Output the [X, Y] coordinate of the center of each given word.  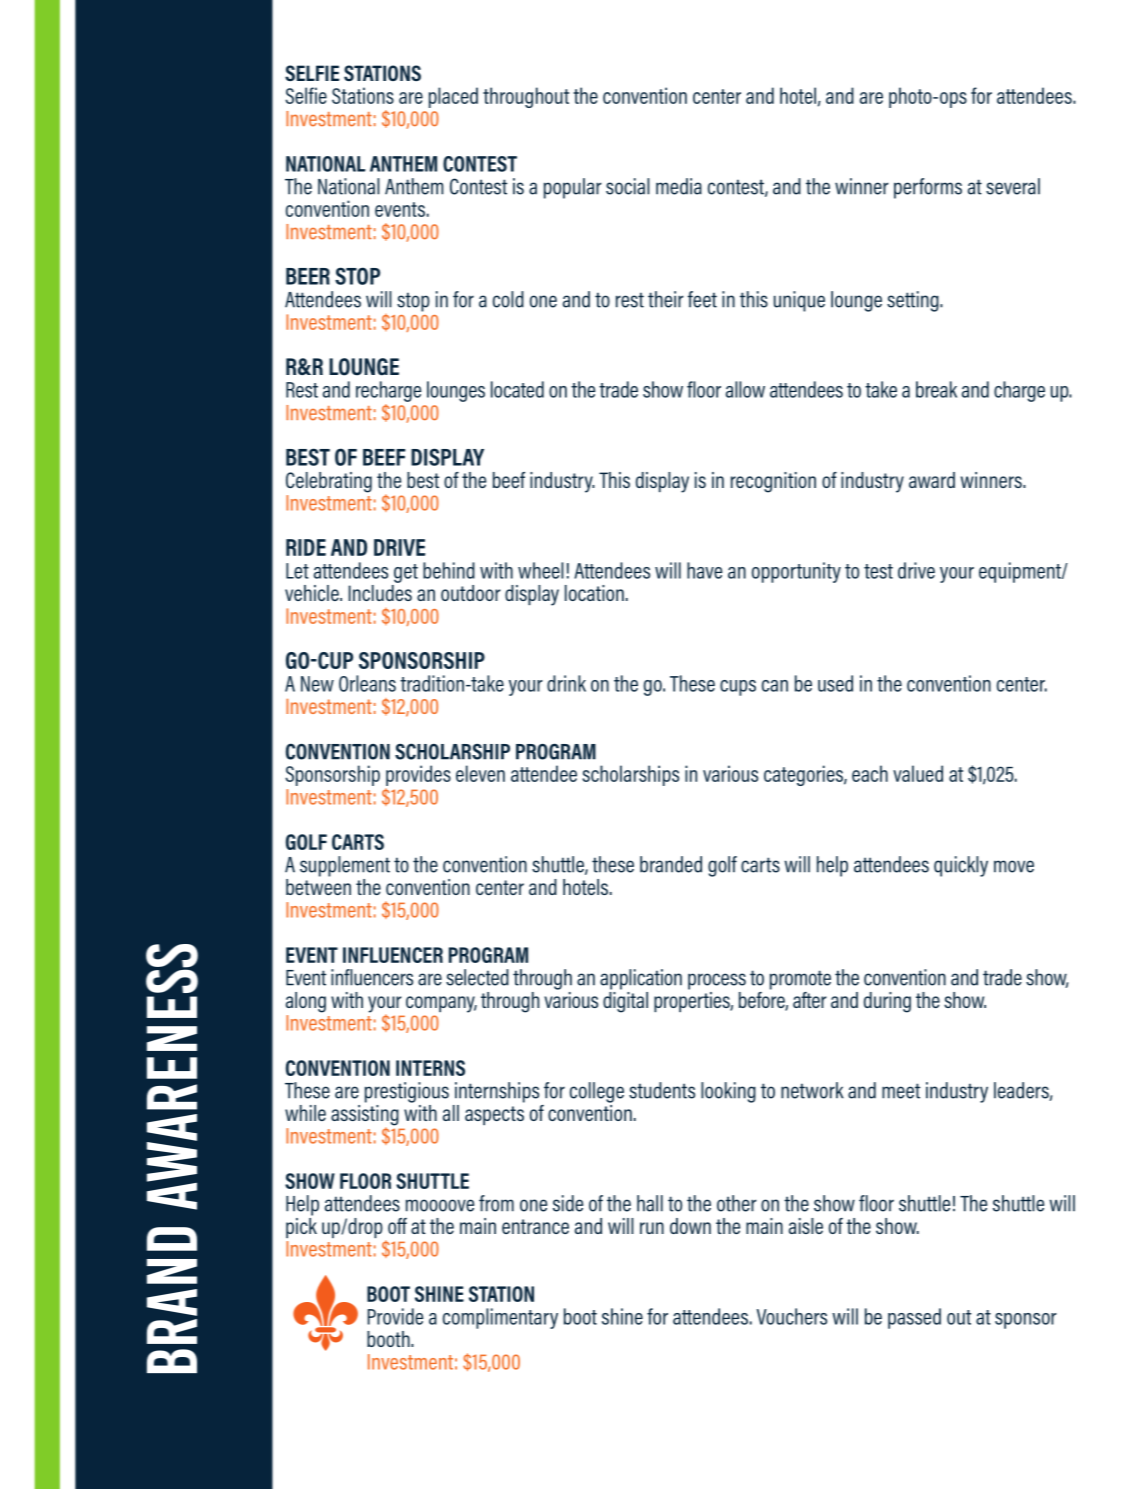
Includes [380, 591]
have [704, 570]
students [662, 1090]
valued [918, 773]
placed [453, 97]
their [666, 299]
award [932, 480]
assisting [365, 1115]
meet [901, 1091]
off [397, 1226]
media [679, 186]
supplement [345, 866]
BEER [308, 276]
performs [928, 188]
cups [738, 688]
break [936, 389]
